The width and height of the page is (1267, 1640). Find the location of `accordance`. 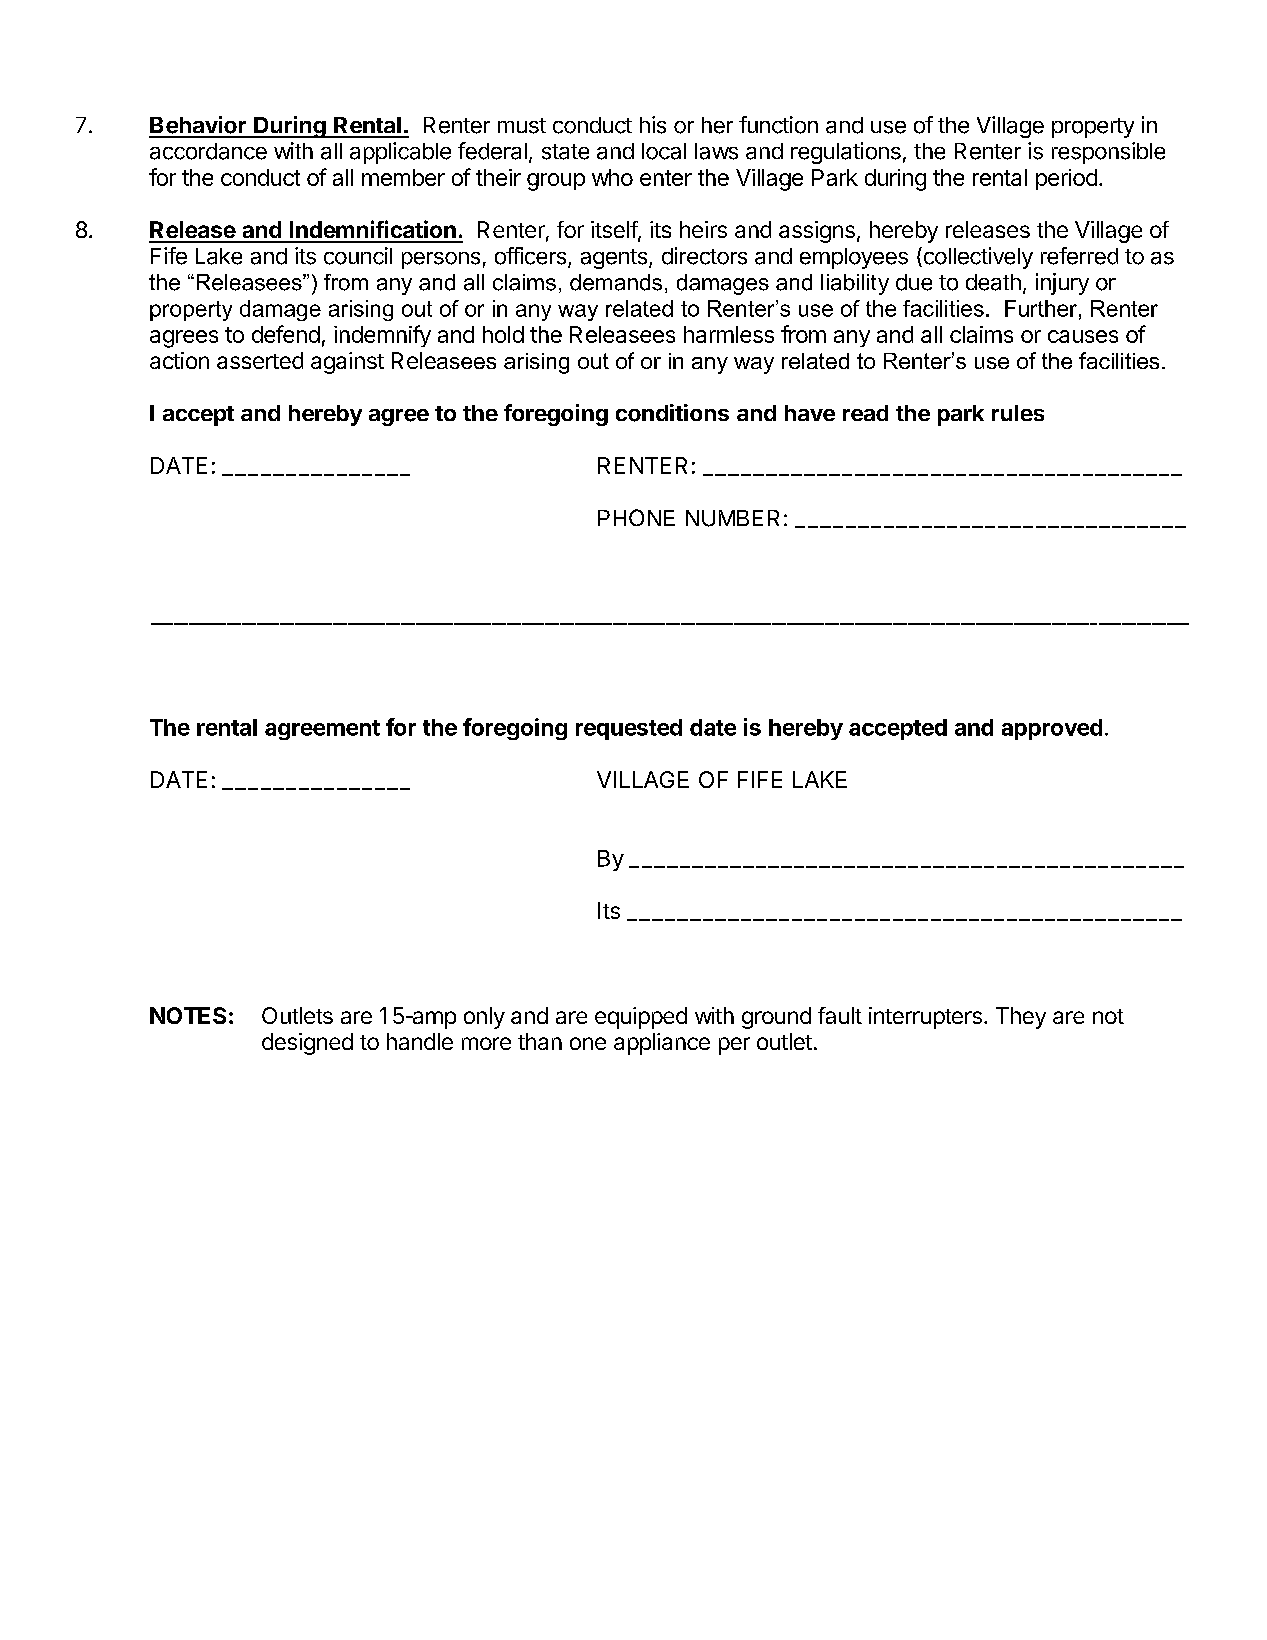

accordance is located at coordinates (208, 151).
